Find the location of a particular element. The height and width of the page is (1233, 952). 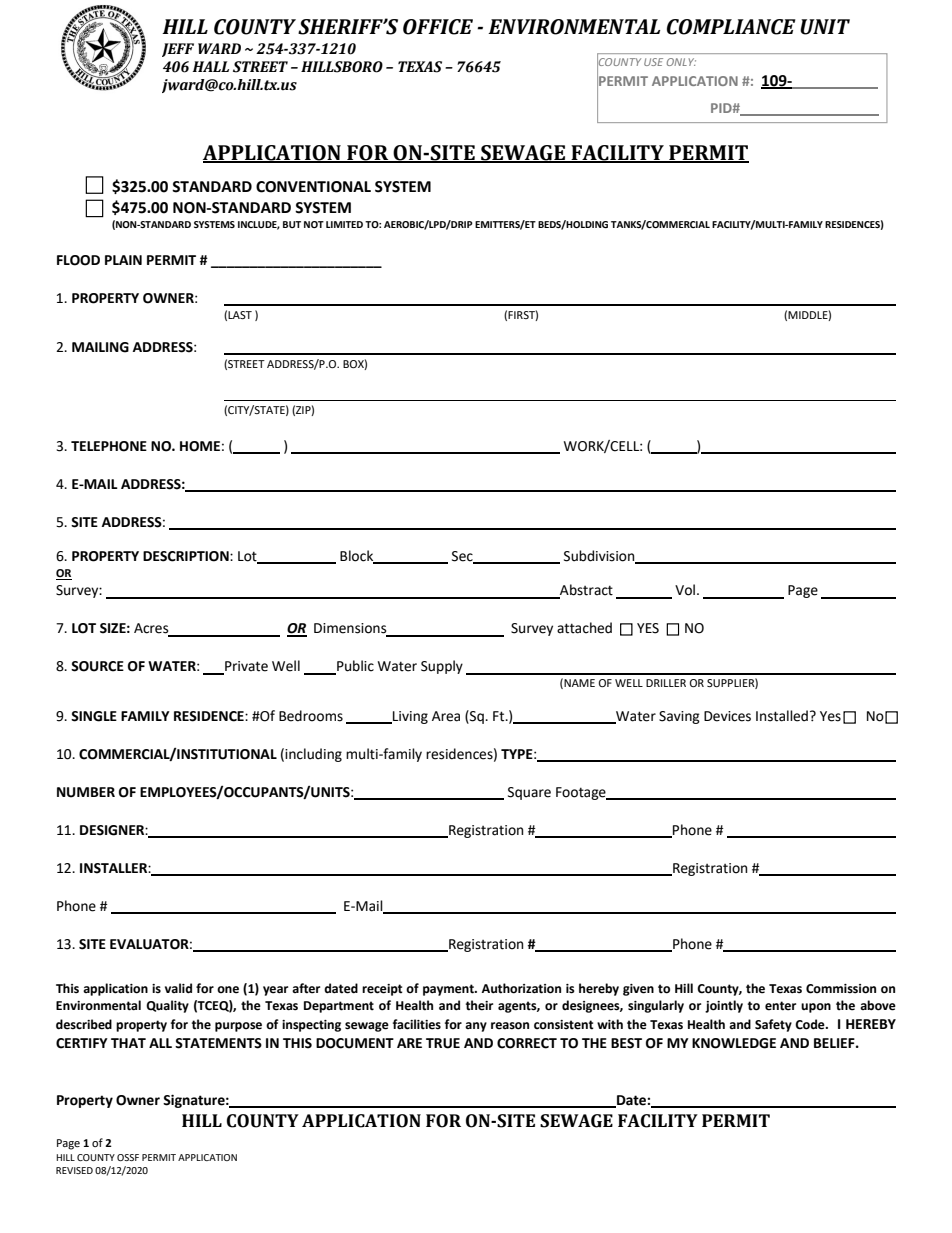

Sec is located at coordinates (463, 557).
